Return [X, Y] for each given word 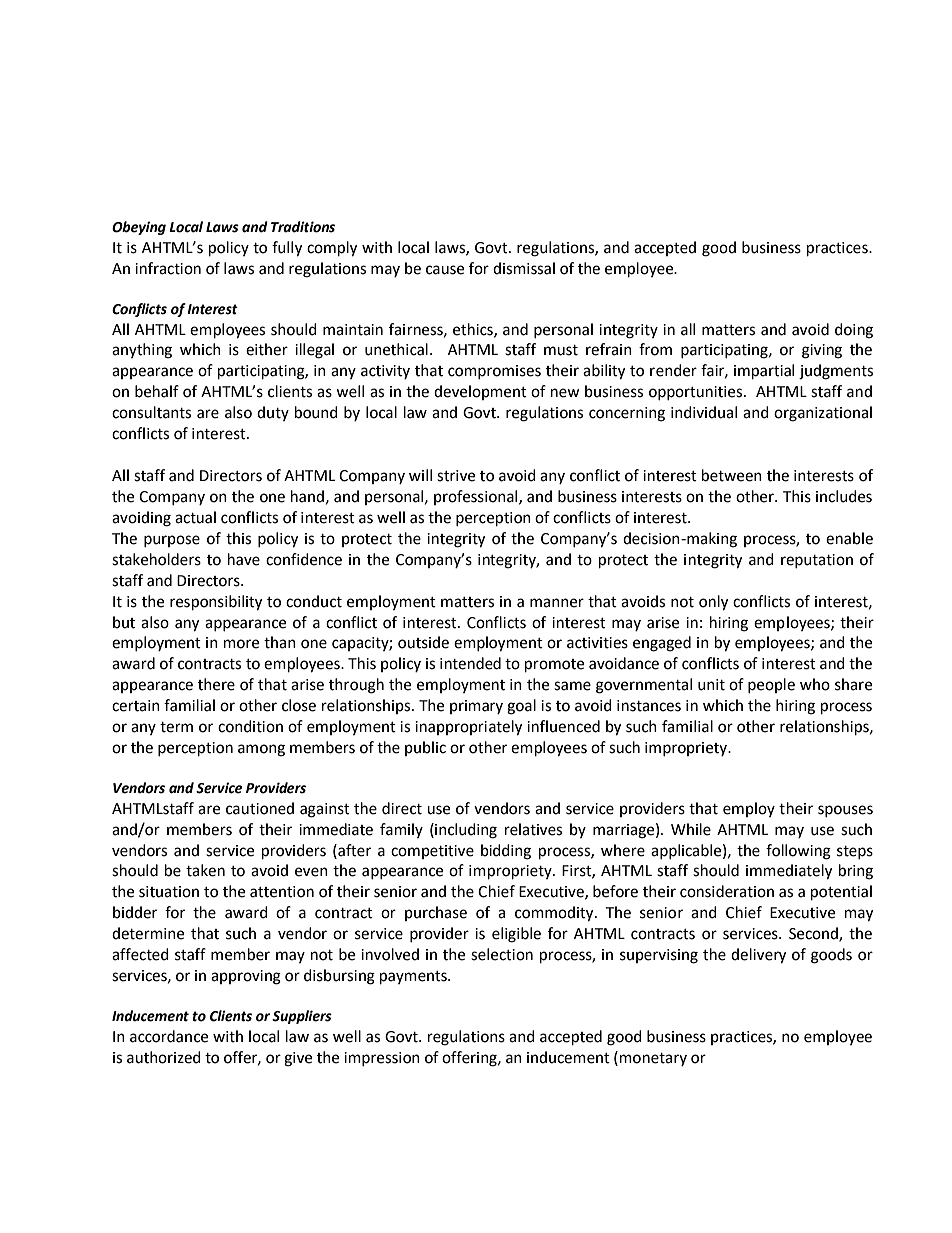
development [480, 392]
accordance [169, 1036]
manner [557, 603]
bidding [506, 852]
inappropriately [468, 728]
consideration [727, 891]
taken [205, 870]
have [244, 559]
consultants [151, 412]
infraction [168, 268]
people [771, 685]
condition [250, 726]
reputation [817, 561]
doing [854, 331]
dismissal [524, 268]
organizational [823, 414]
